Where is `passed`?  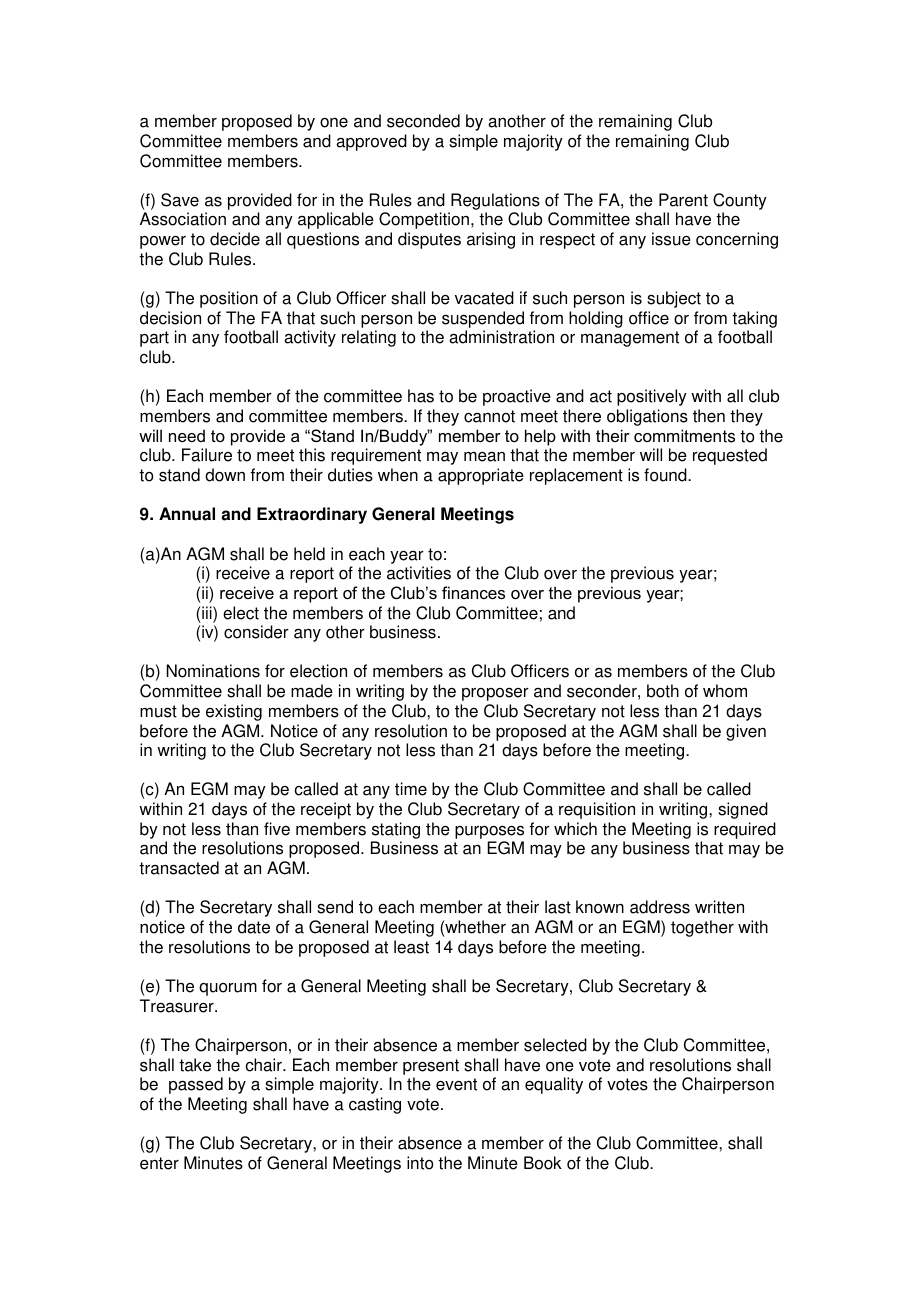
passed is located at coordinates (196, 1085).
